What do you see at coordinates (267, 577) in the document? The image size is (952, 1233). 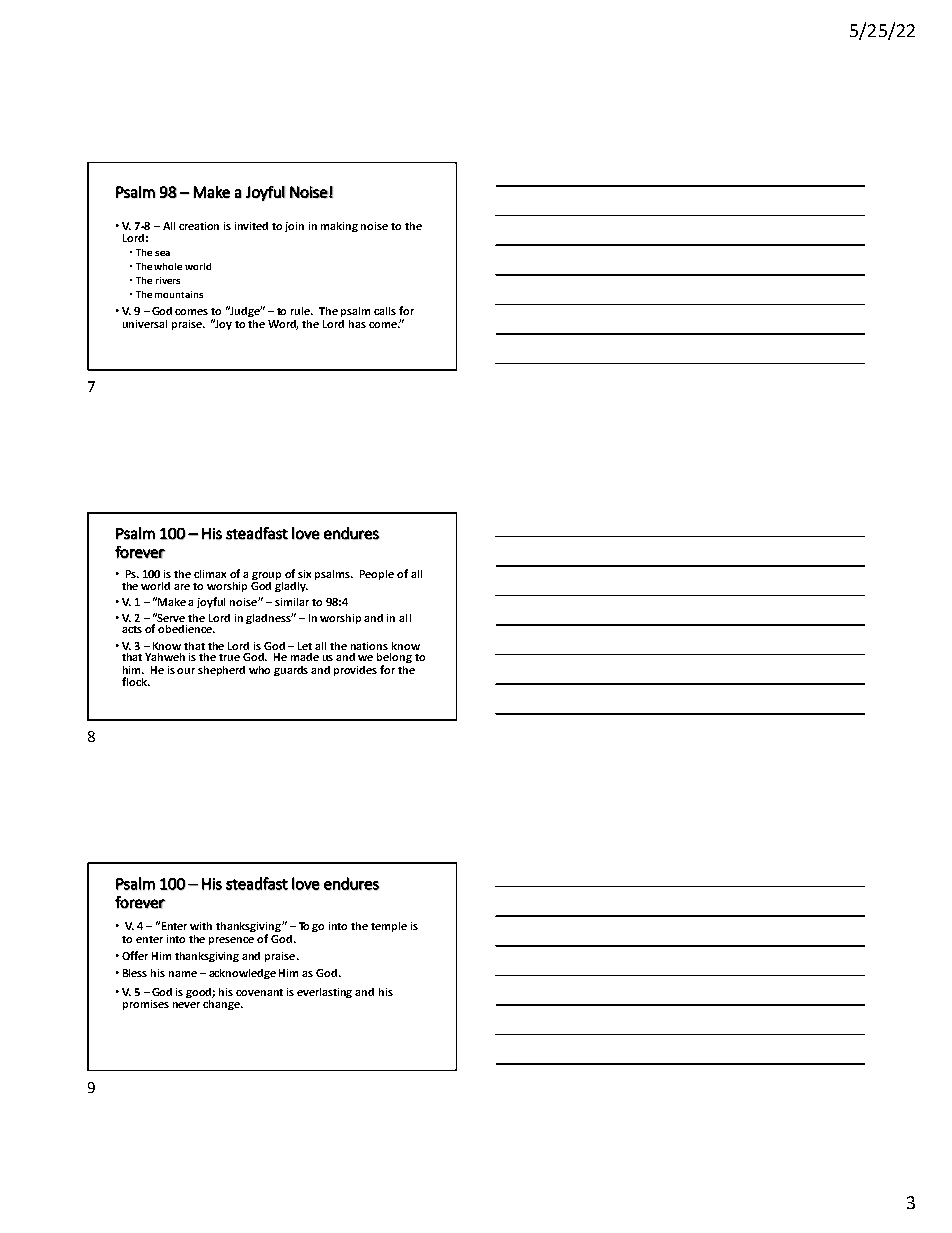 I see `group` at bounding box center [267, 577].
